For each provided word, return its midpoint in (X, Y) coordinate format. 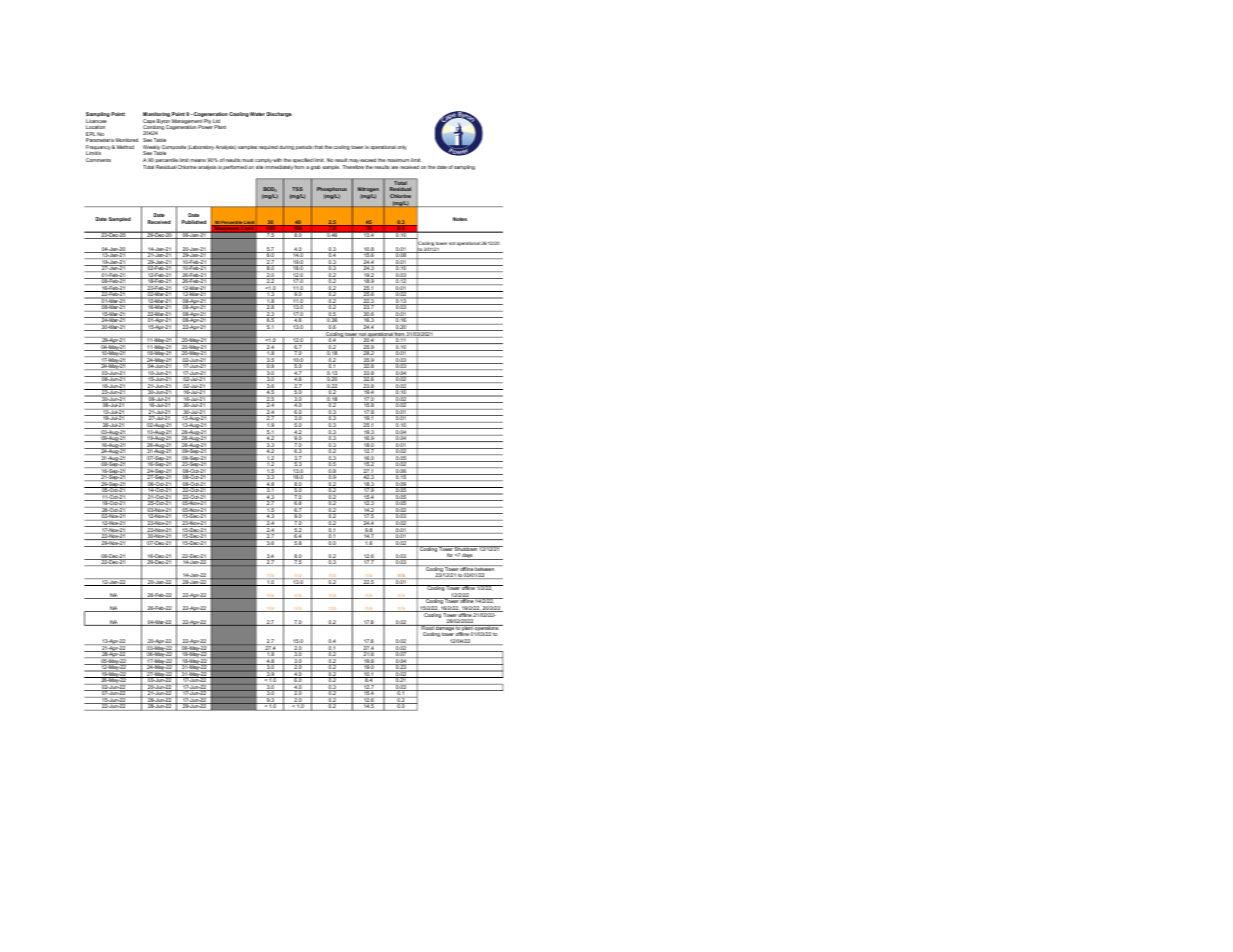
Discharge (279, 114)
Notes (460, 219)
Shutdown (466, 550)
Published (194, 222)
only (402, 147)
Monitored (127, 140)
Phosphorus (332, 191)
